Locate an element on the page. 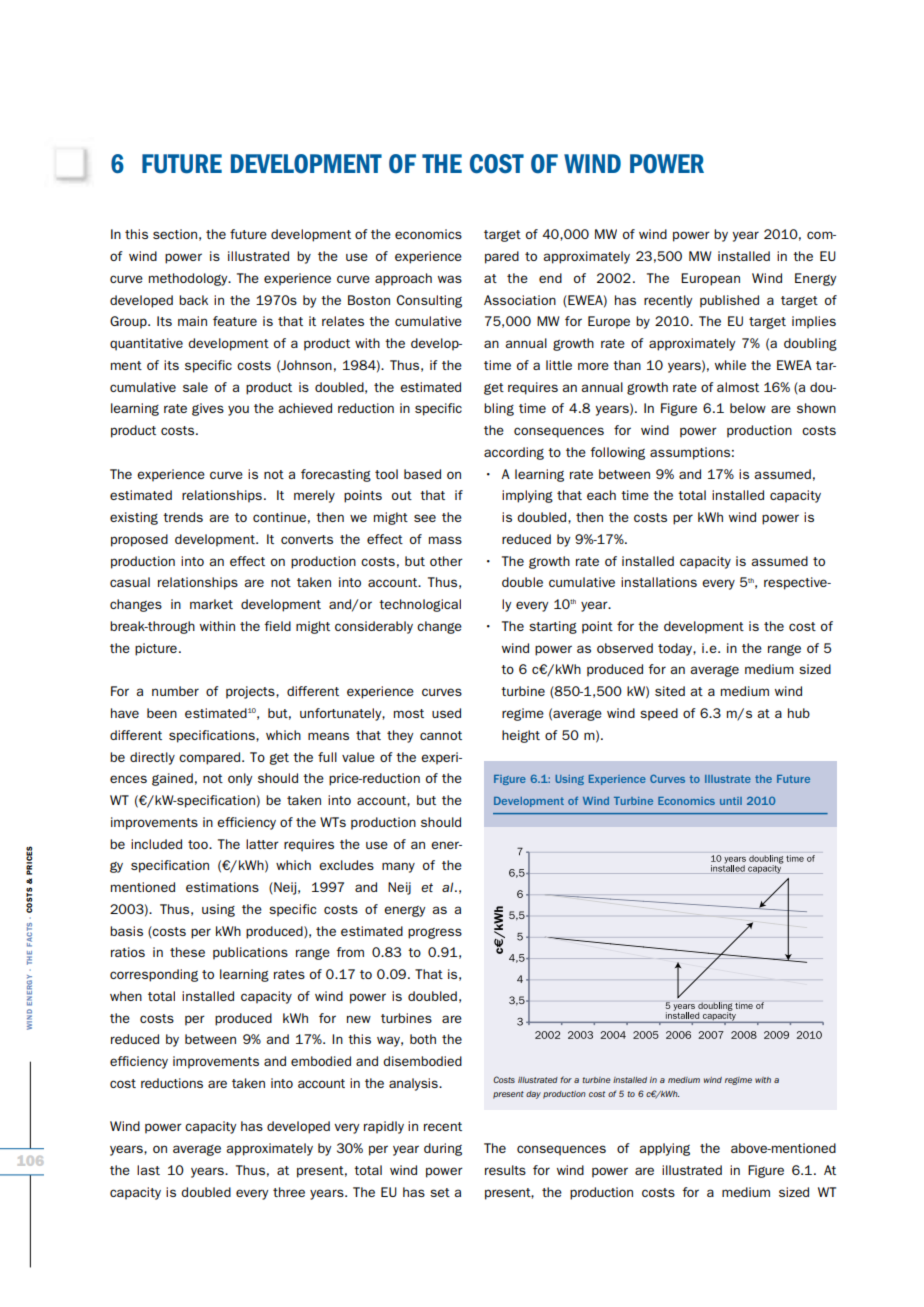  applying is located at coordinates (665, 1149).
